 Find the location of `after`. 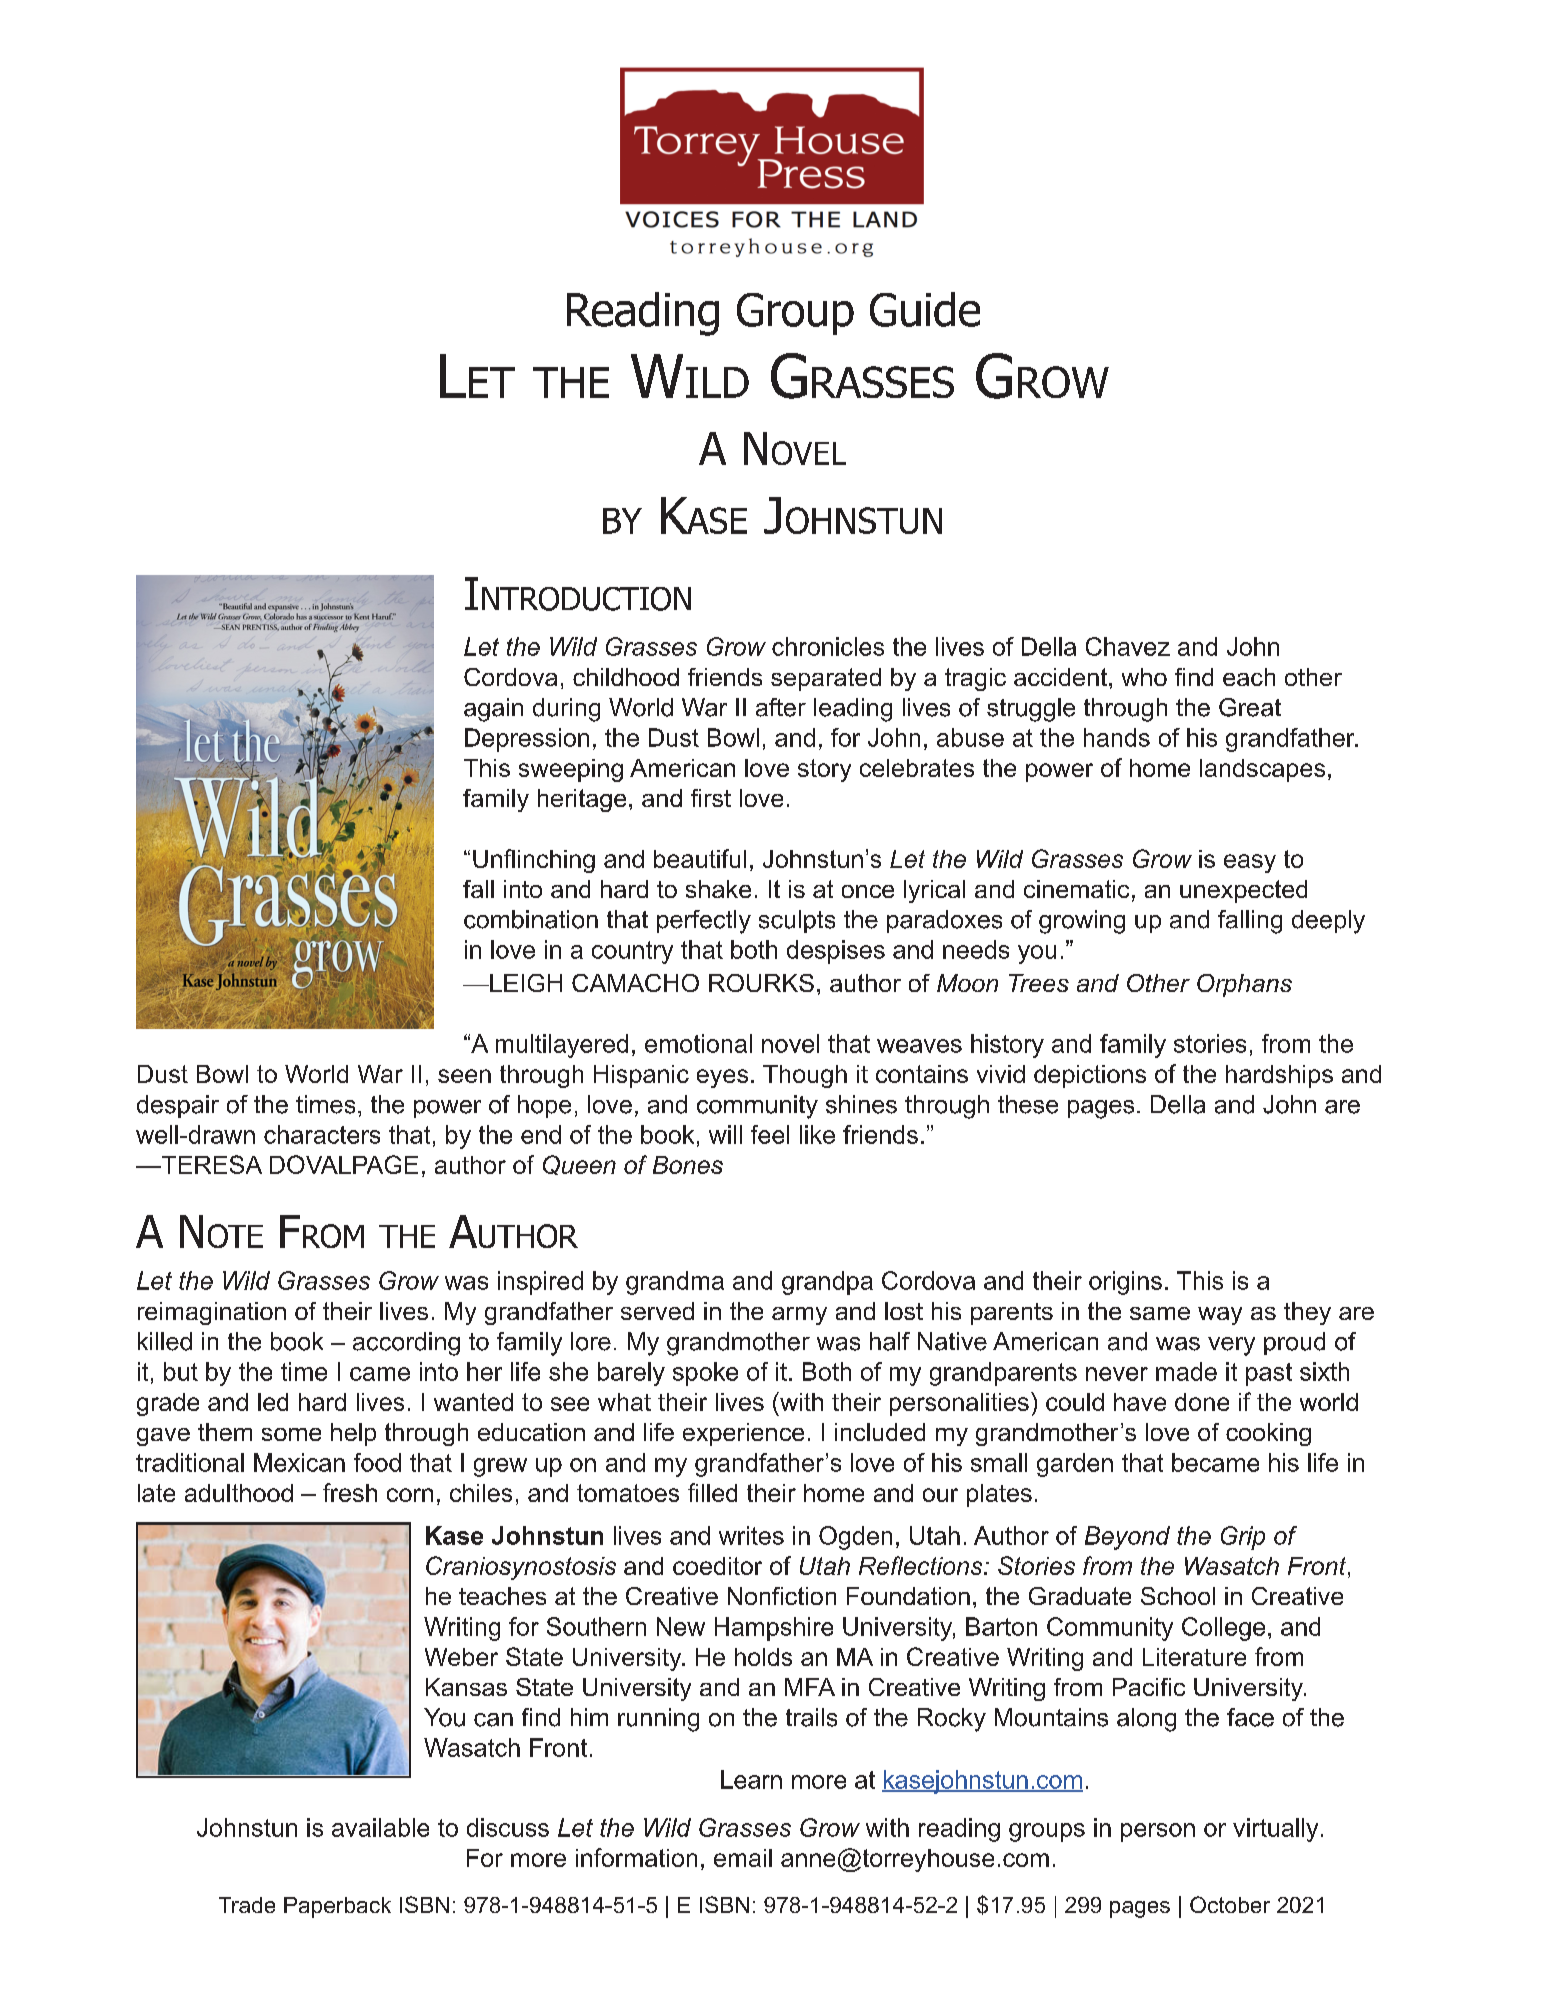

after is located at coordinates (781, 707).
